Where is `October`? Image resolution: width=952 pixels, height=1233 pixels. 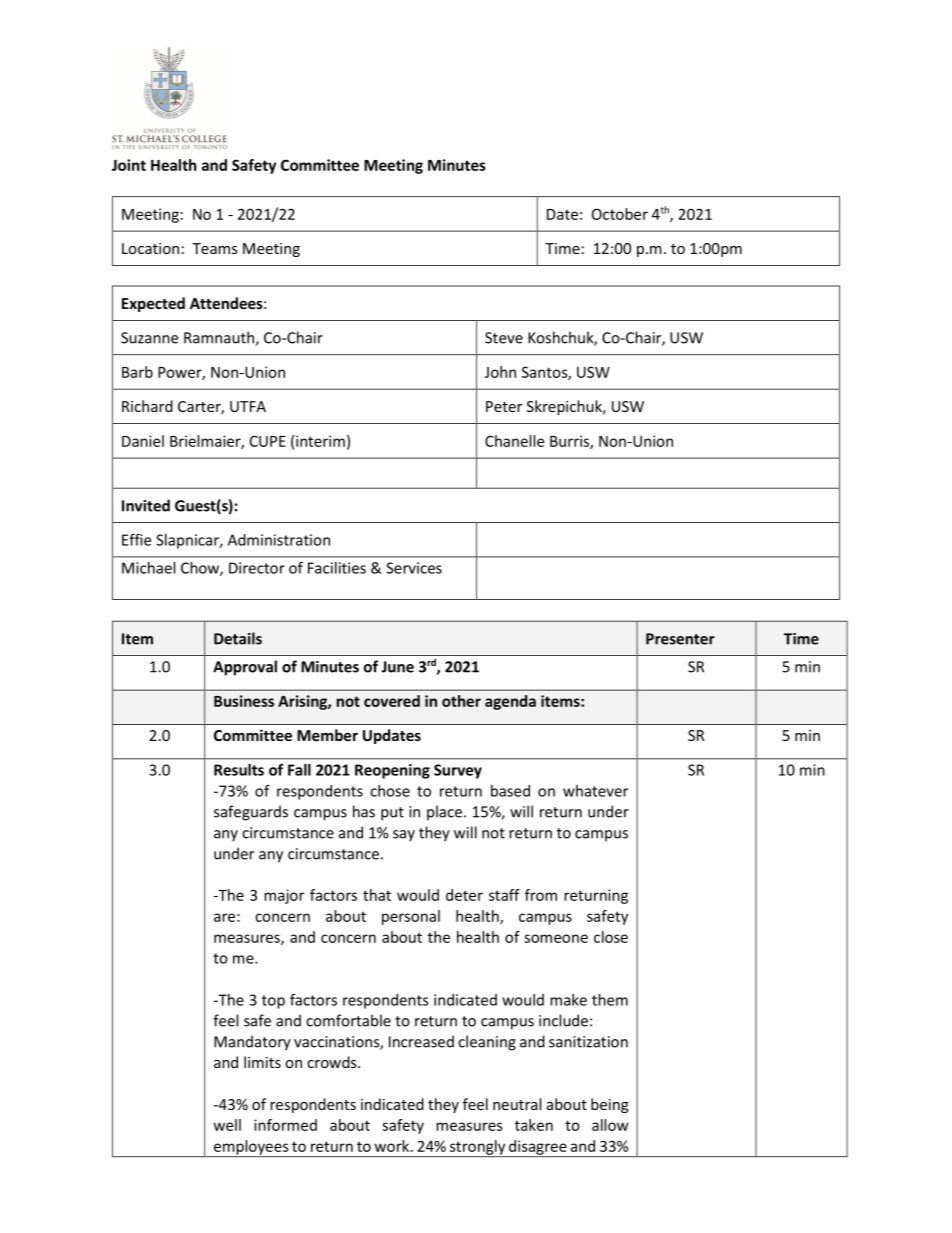 October is located at coordinates (620, 214).
